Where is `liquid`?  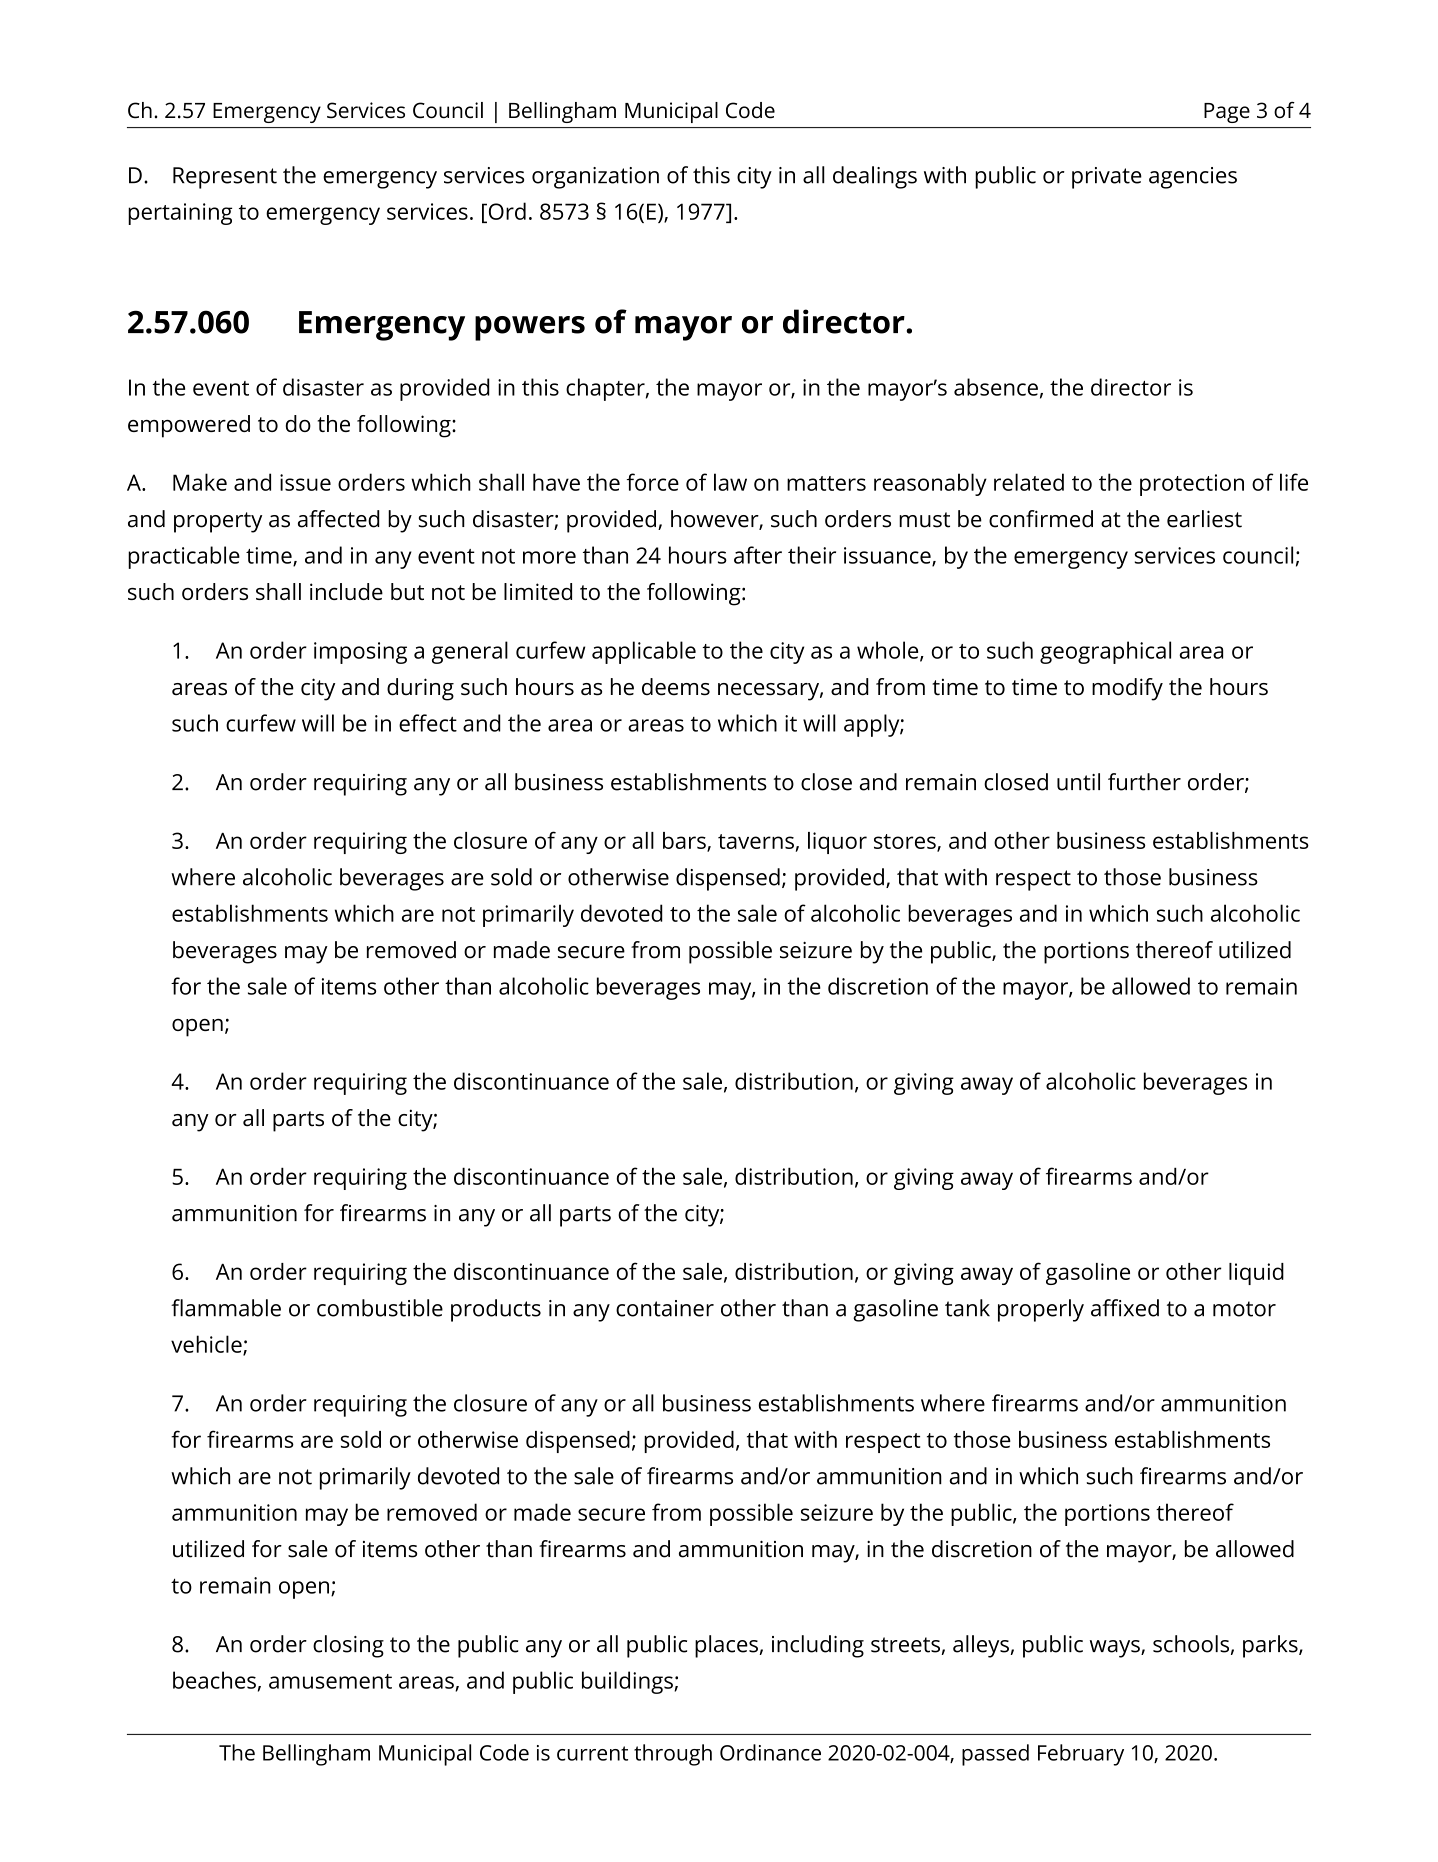
liquid is located at coordinates (1256, 1274).
